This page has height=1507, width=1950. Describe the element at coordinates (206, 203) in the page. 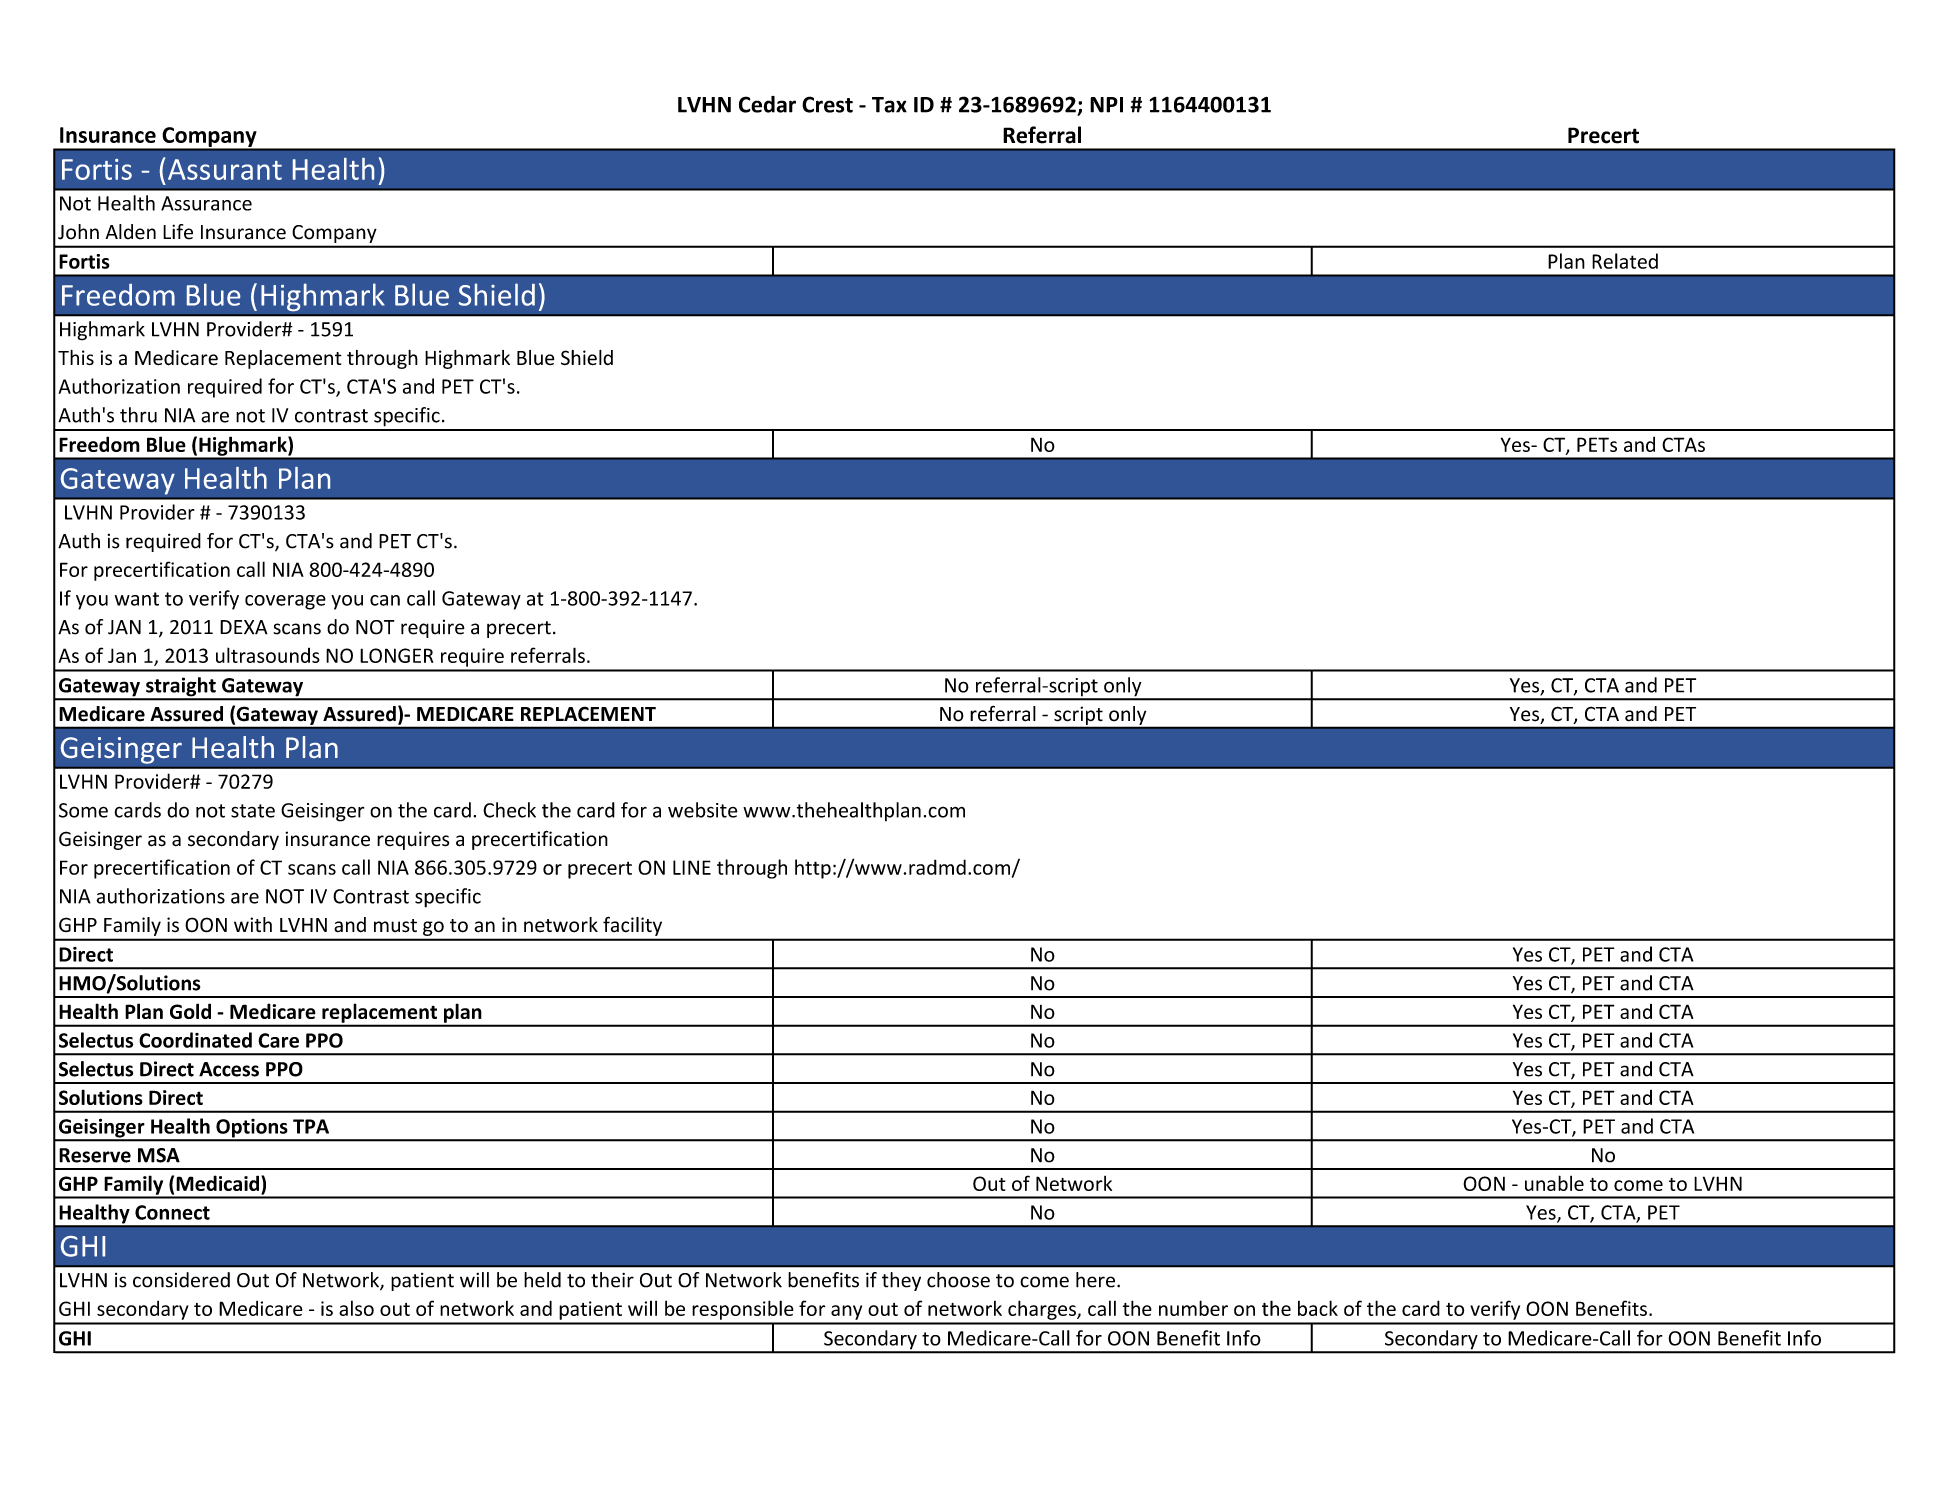

I see `Assurance` at that location.
